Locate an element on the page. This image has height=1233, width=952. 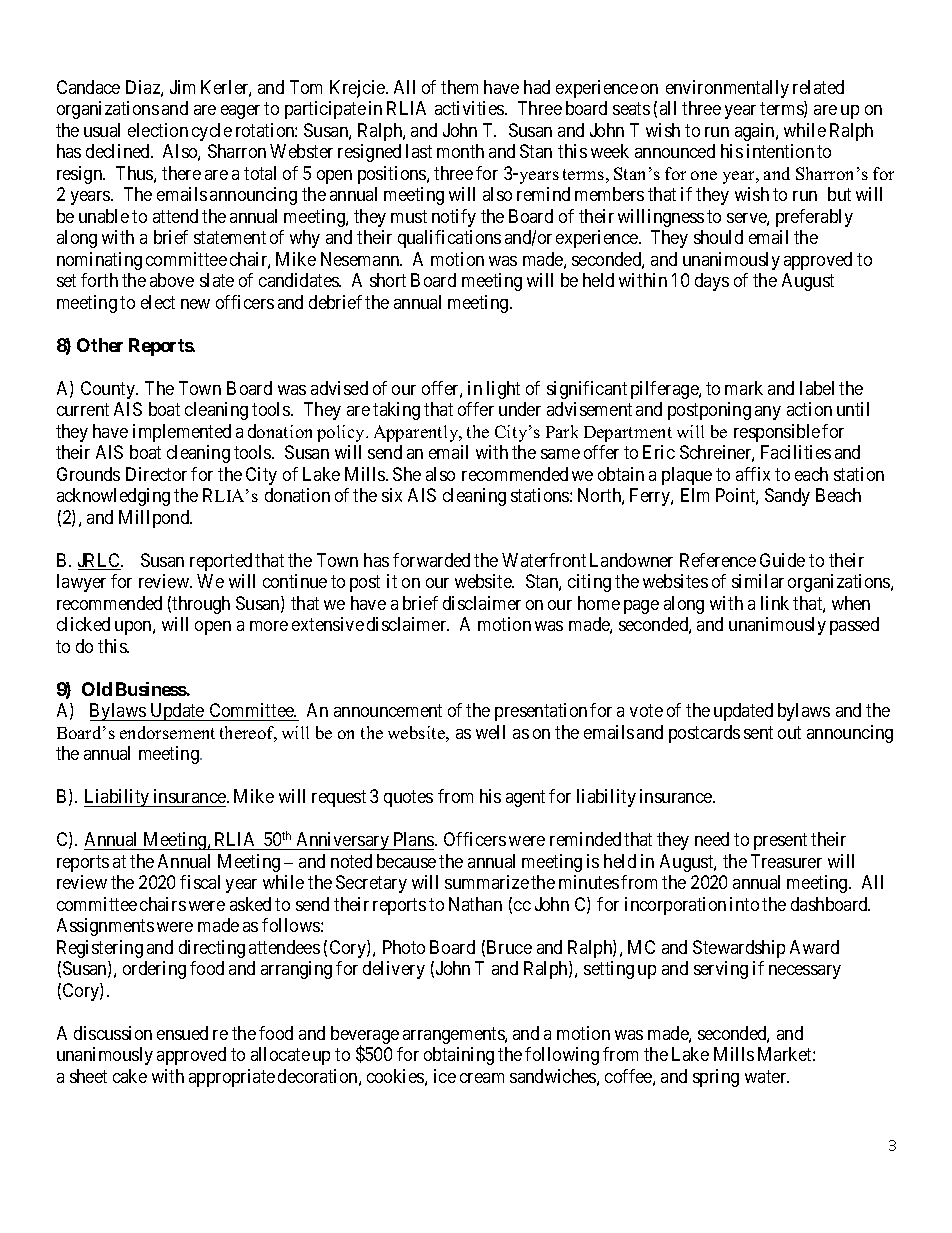
reported is located at coordinates (221, 562).
